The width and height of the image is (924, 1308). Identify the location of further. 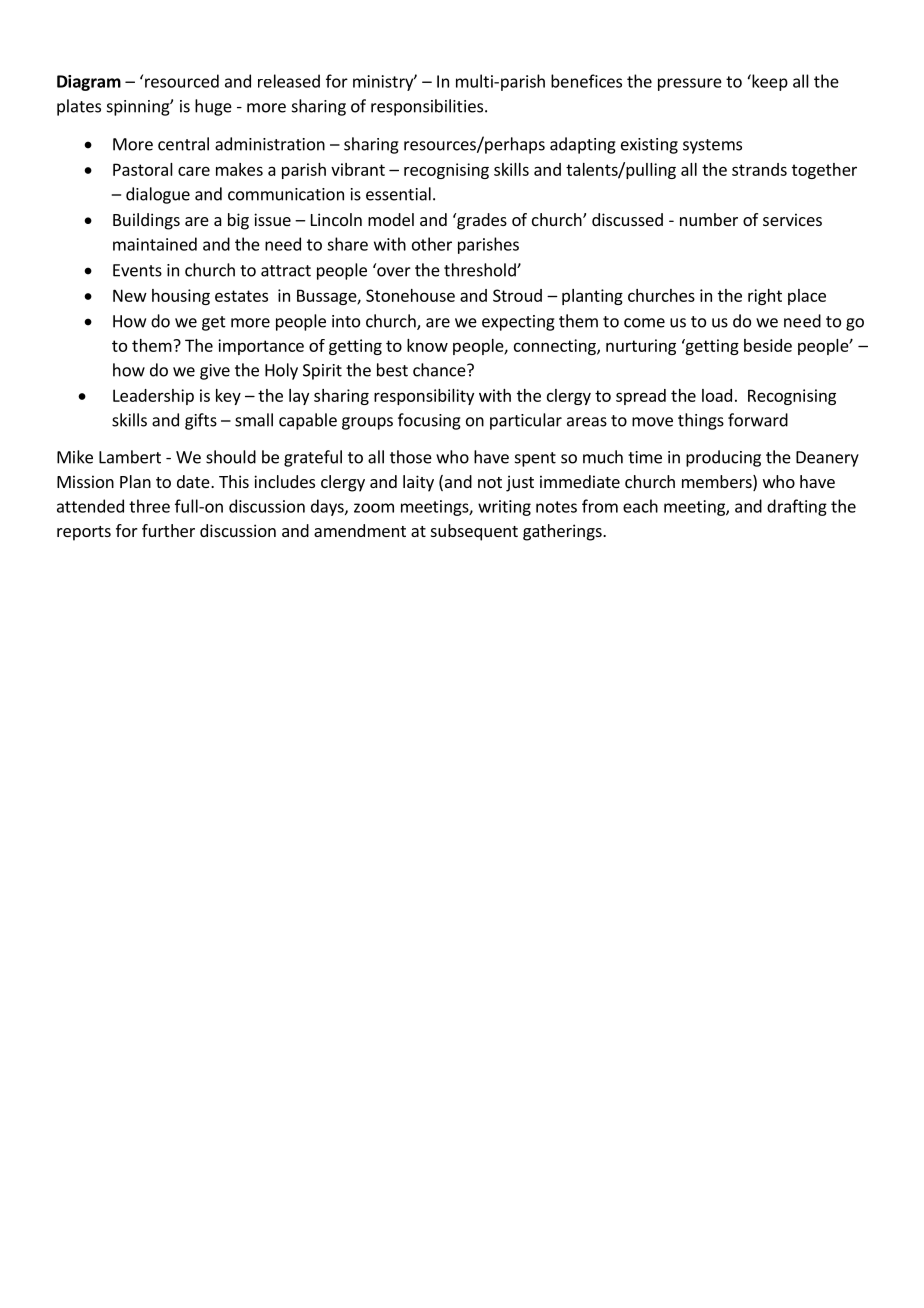
(168, 530).
